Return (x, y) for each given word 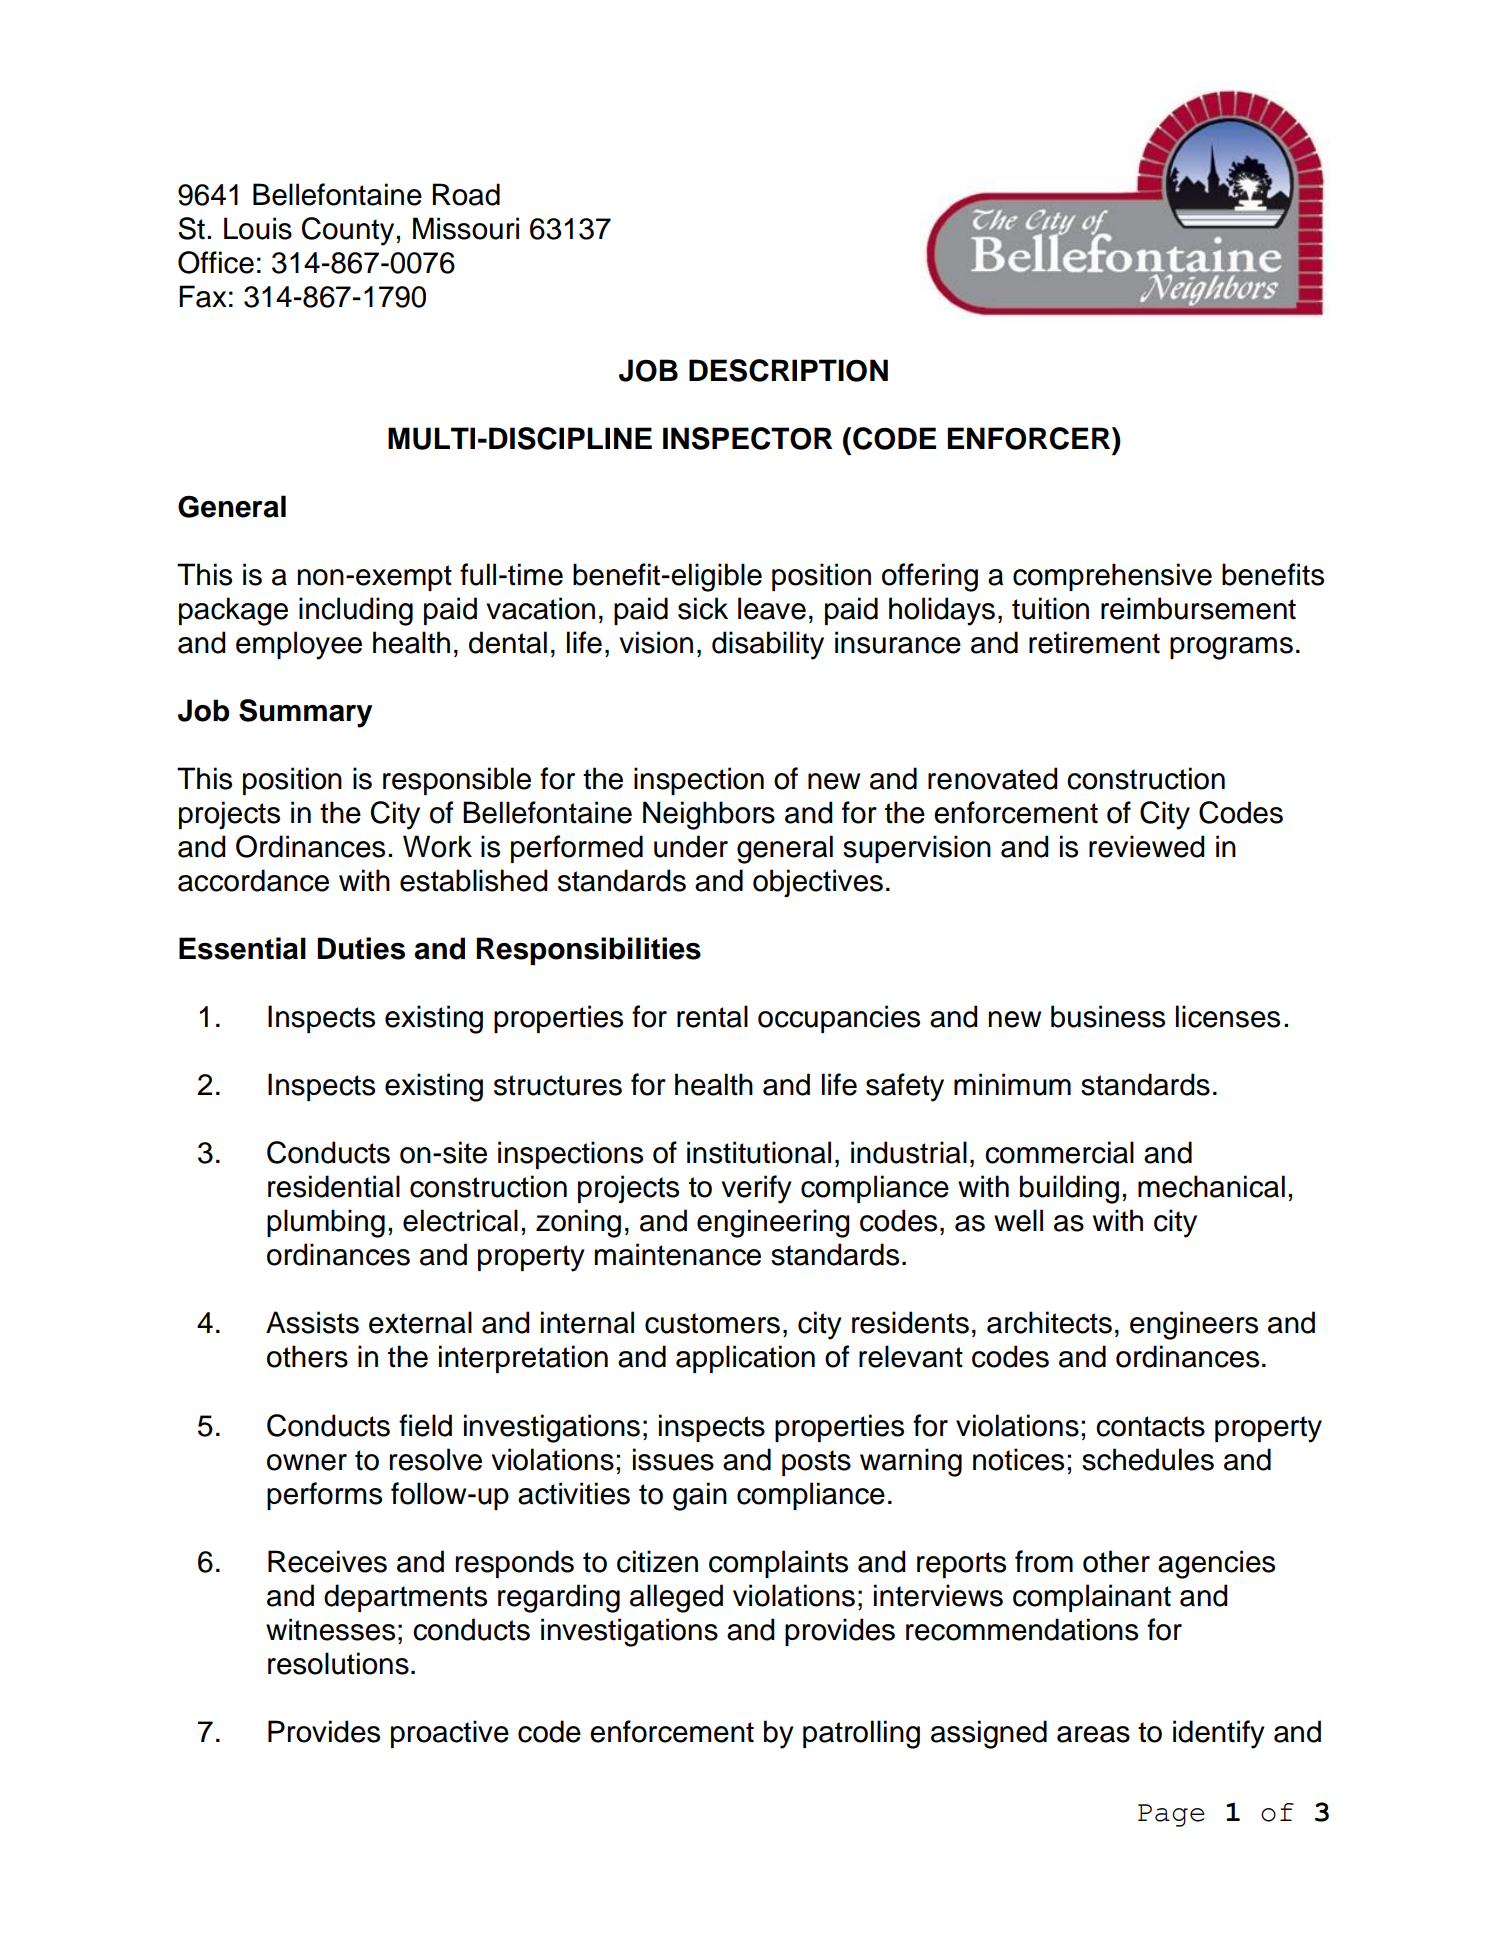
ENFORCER (1030, 438)
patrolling (861, 1734)
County (348, 231)
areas (1093, 1734)
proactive (450, 1734)
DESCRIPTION (788, 370)
